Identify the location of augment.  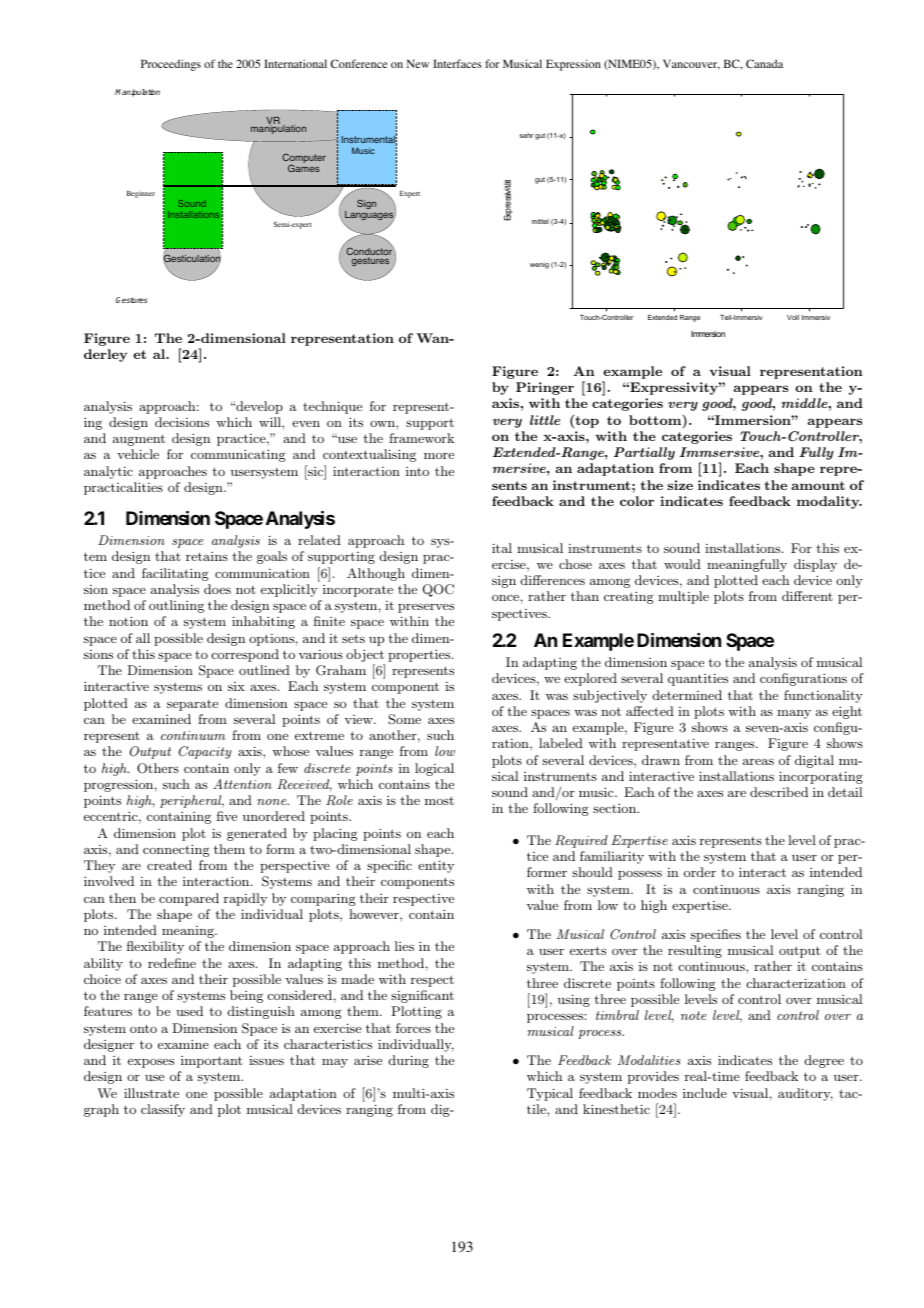
(139, 440).
